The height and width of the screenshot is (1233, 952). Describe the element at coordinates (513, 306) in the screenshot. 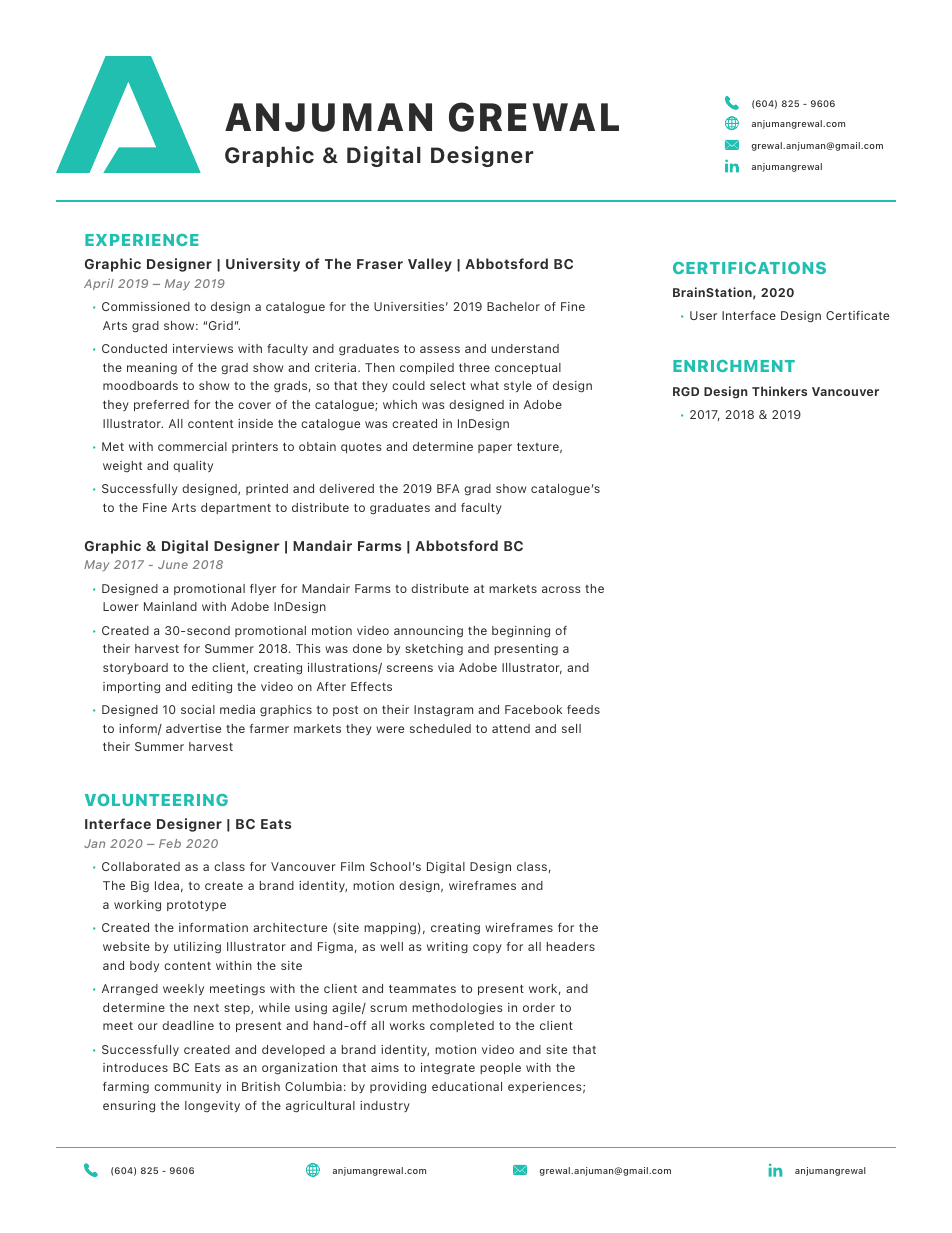

I see `Bachelor` at that location.
